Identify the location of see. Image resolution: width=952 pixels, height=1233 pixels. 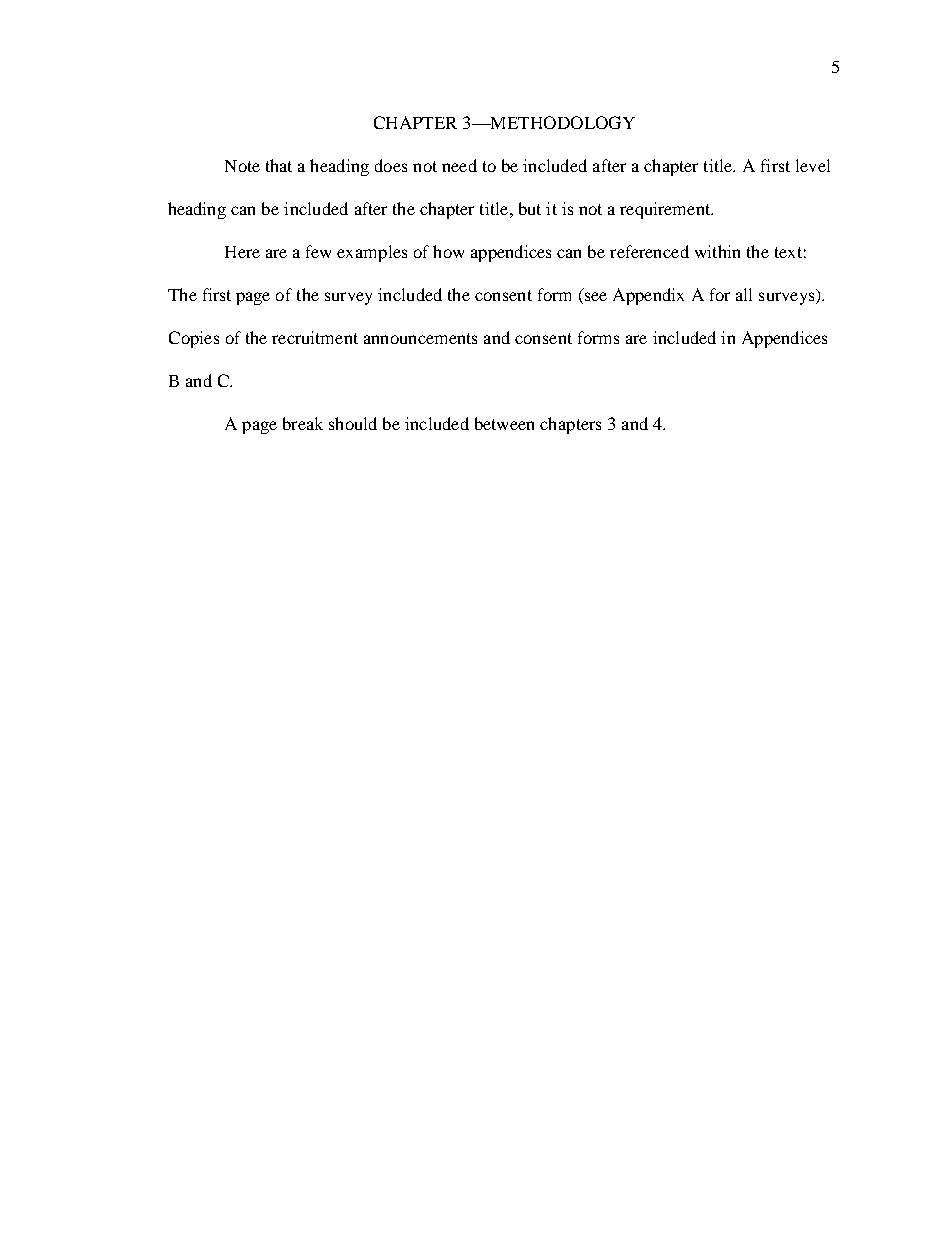
(596, 296).
